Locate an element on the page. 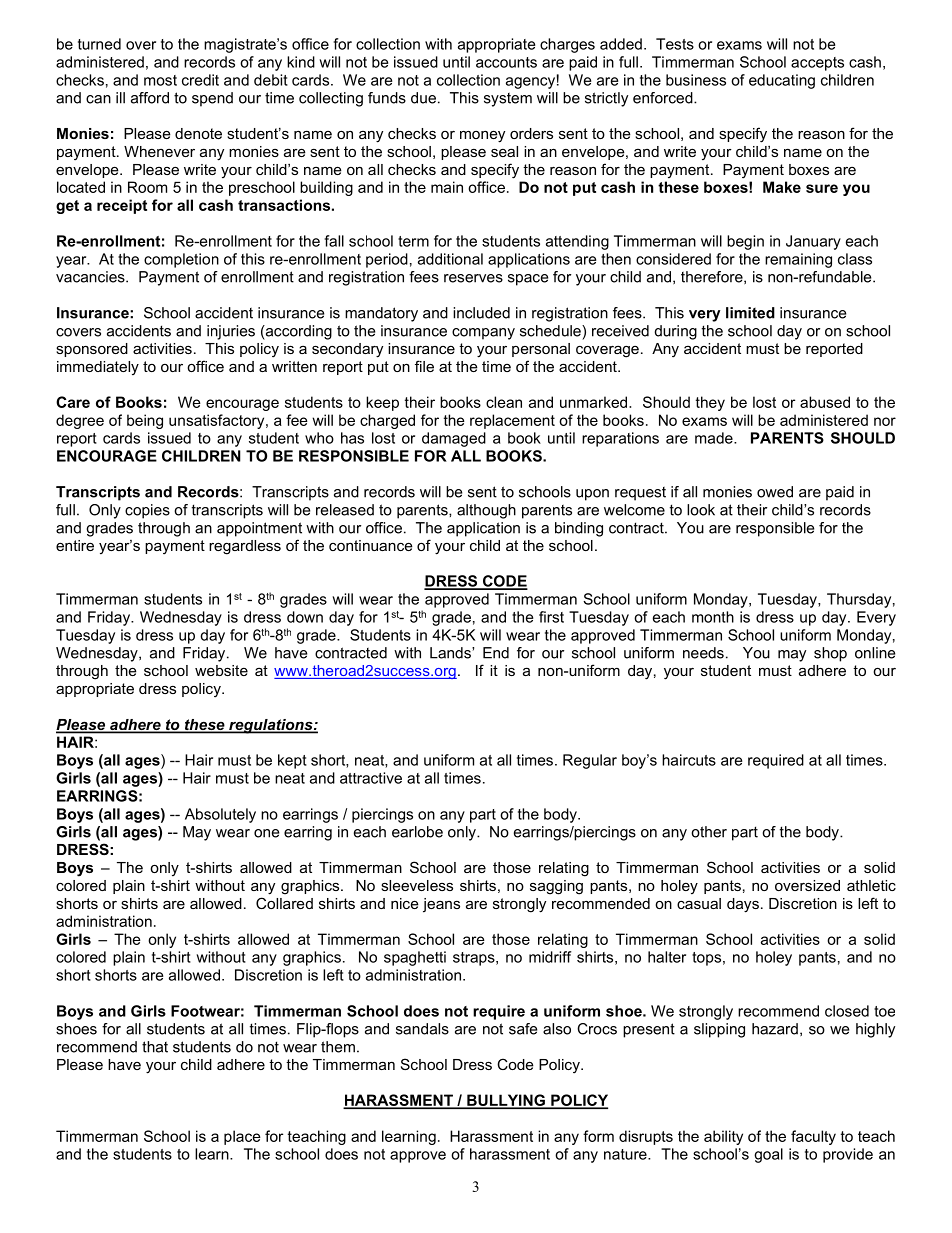  most is located at coordinates (160, 80).
